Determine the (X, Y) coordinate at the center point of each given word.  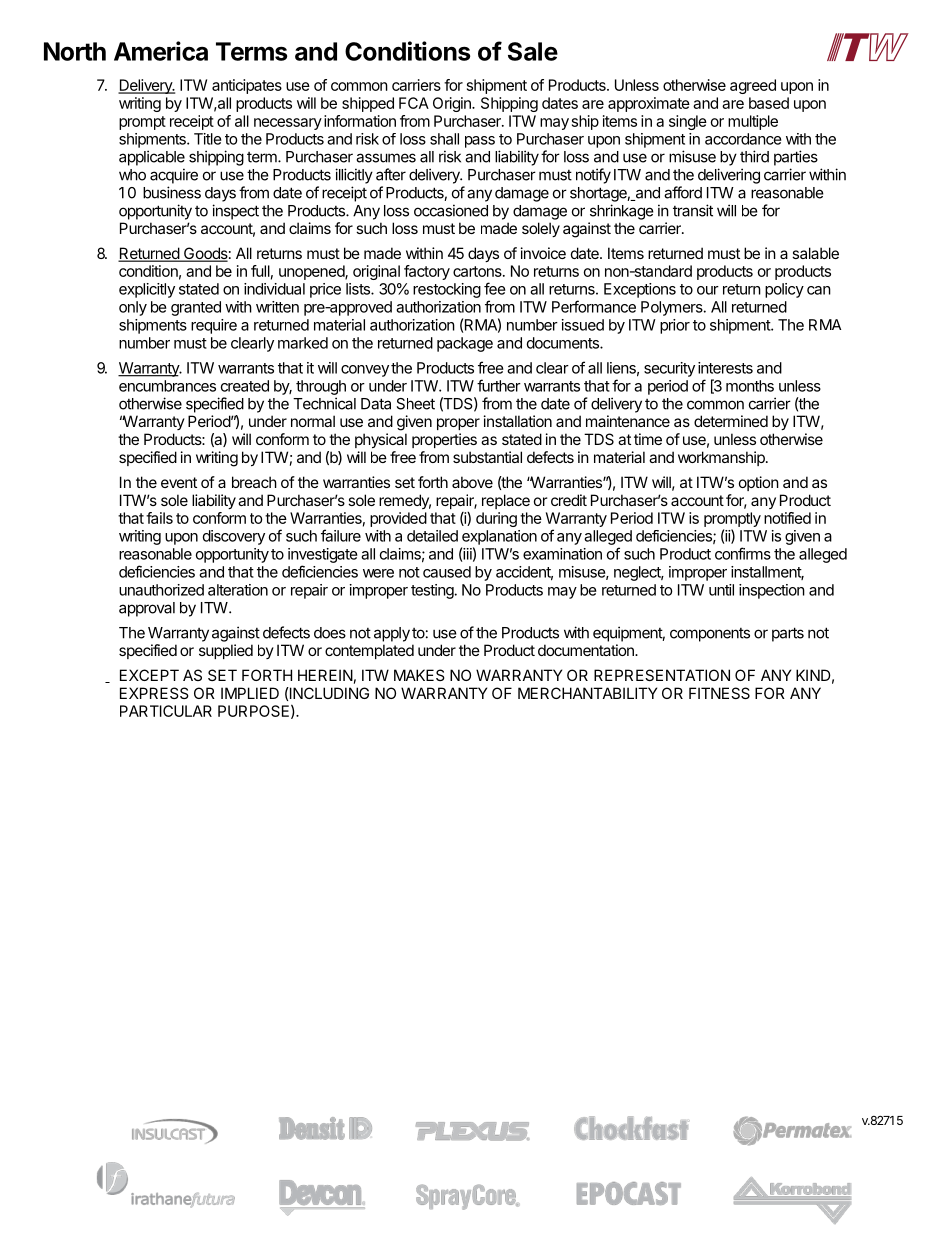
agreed (753, 86)
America (161, 51)
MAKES (419, 675)
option (759, 483)
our (708, 290)
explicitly (147, 290)
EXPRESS (154, 693)
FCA (414, 103)
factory (427, 272)
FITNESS (719, 693)
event (179, 482)
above (472, 482)
